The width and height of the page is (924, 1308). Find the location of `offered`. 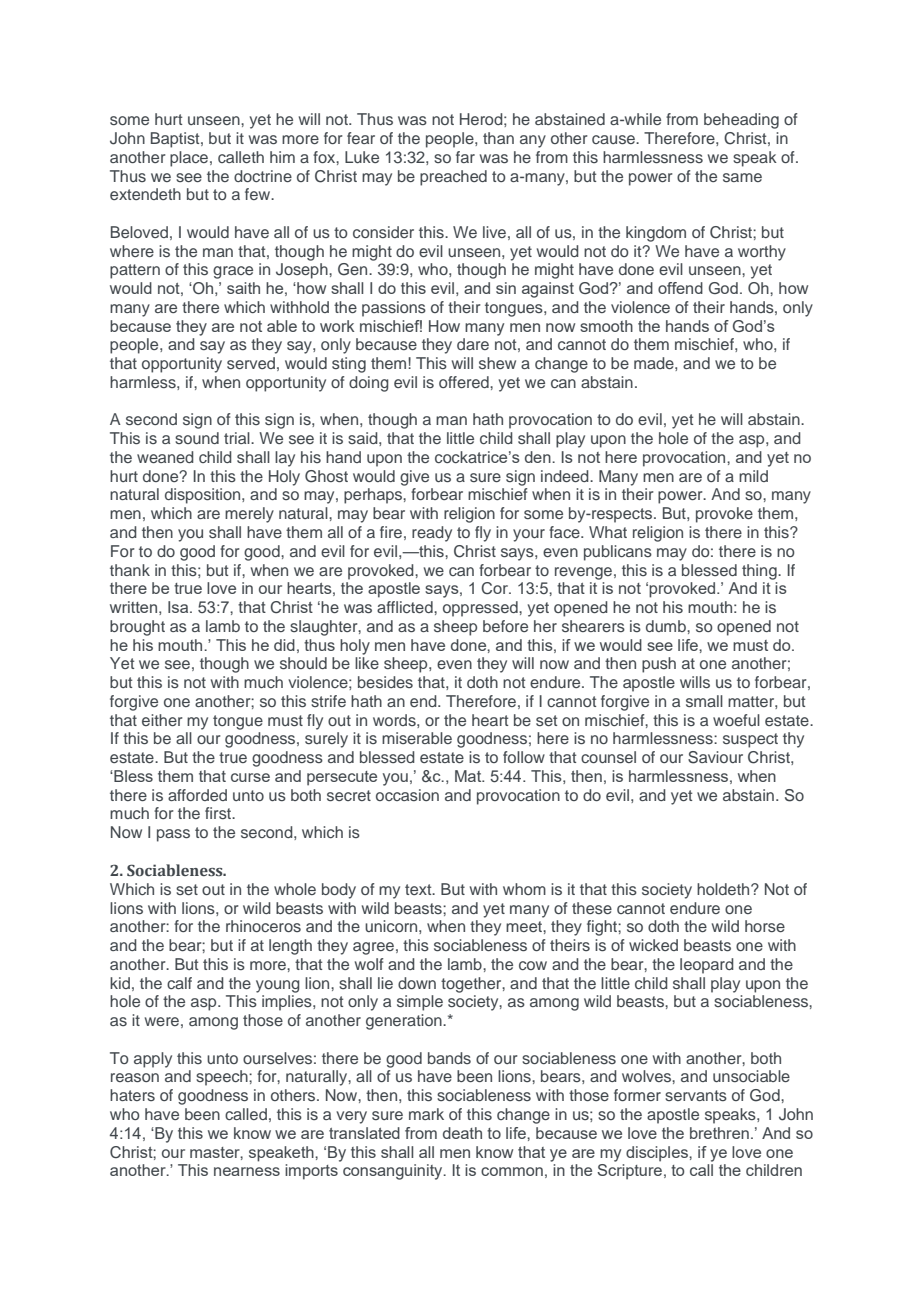

offered is located at coordinates (465, 382).
